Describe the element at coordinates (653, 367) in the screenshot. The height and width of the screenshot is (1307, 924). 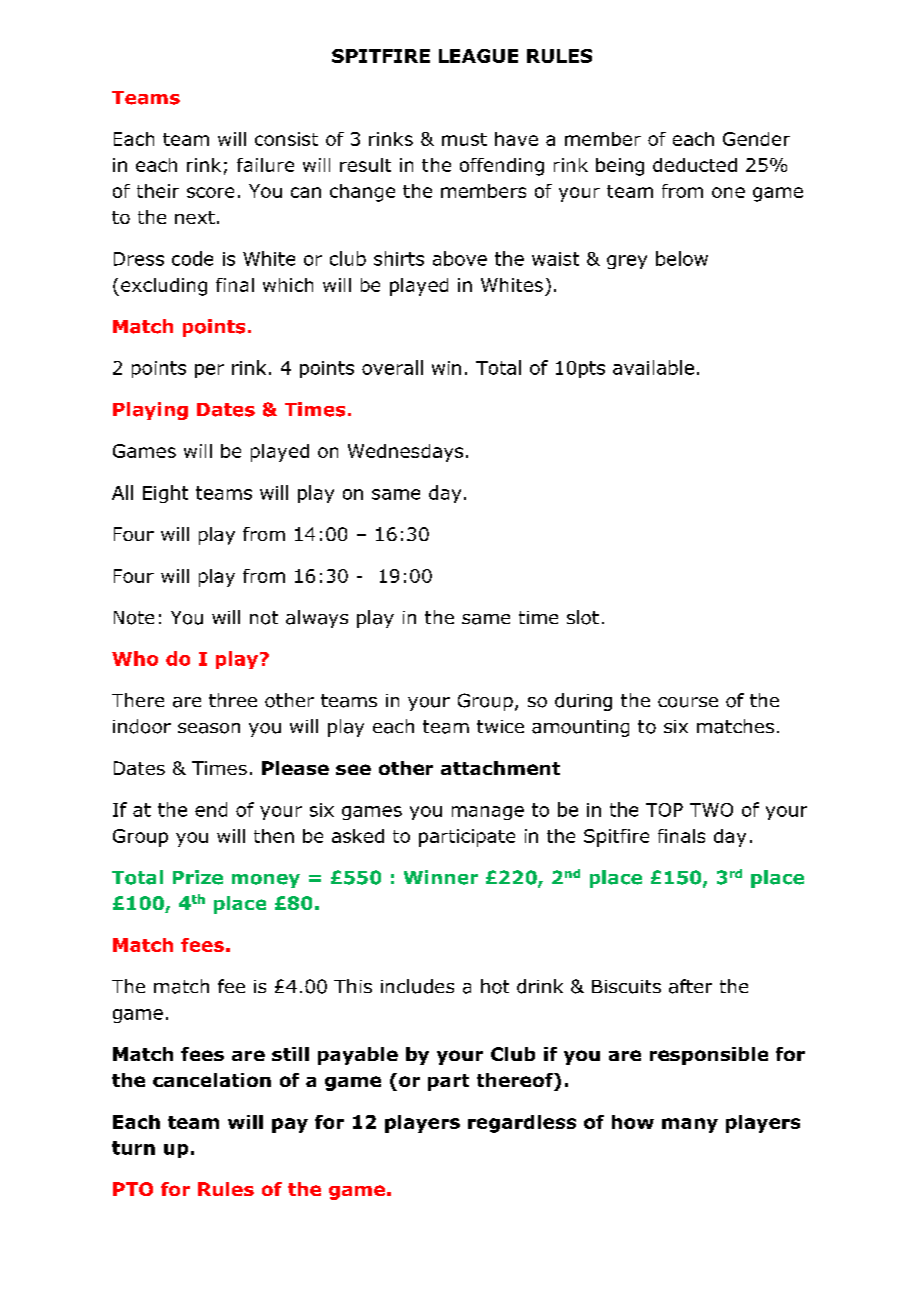
I see `available` at that location.
